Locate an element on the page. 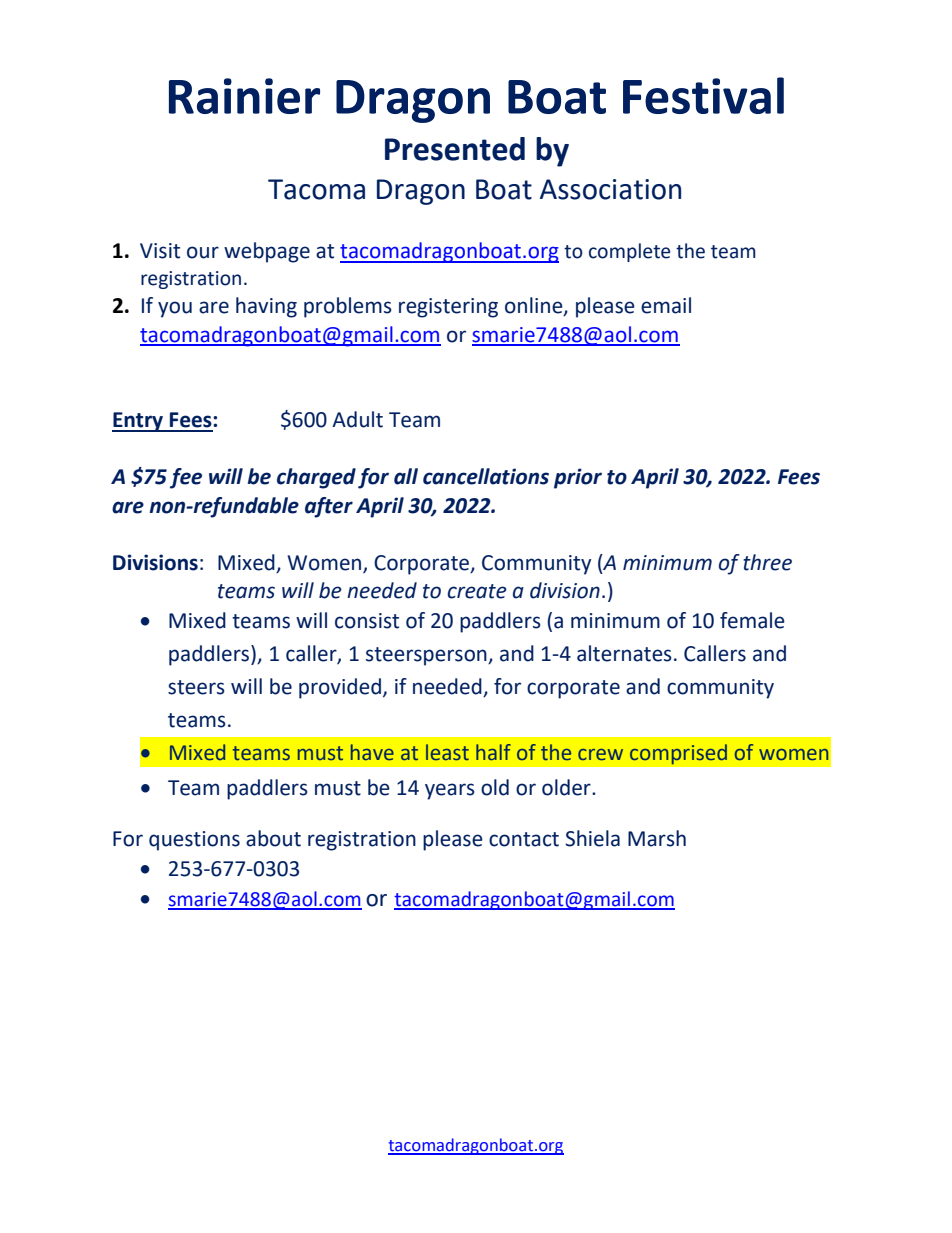  Marsh is located at coordinates (657, 838).
